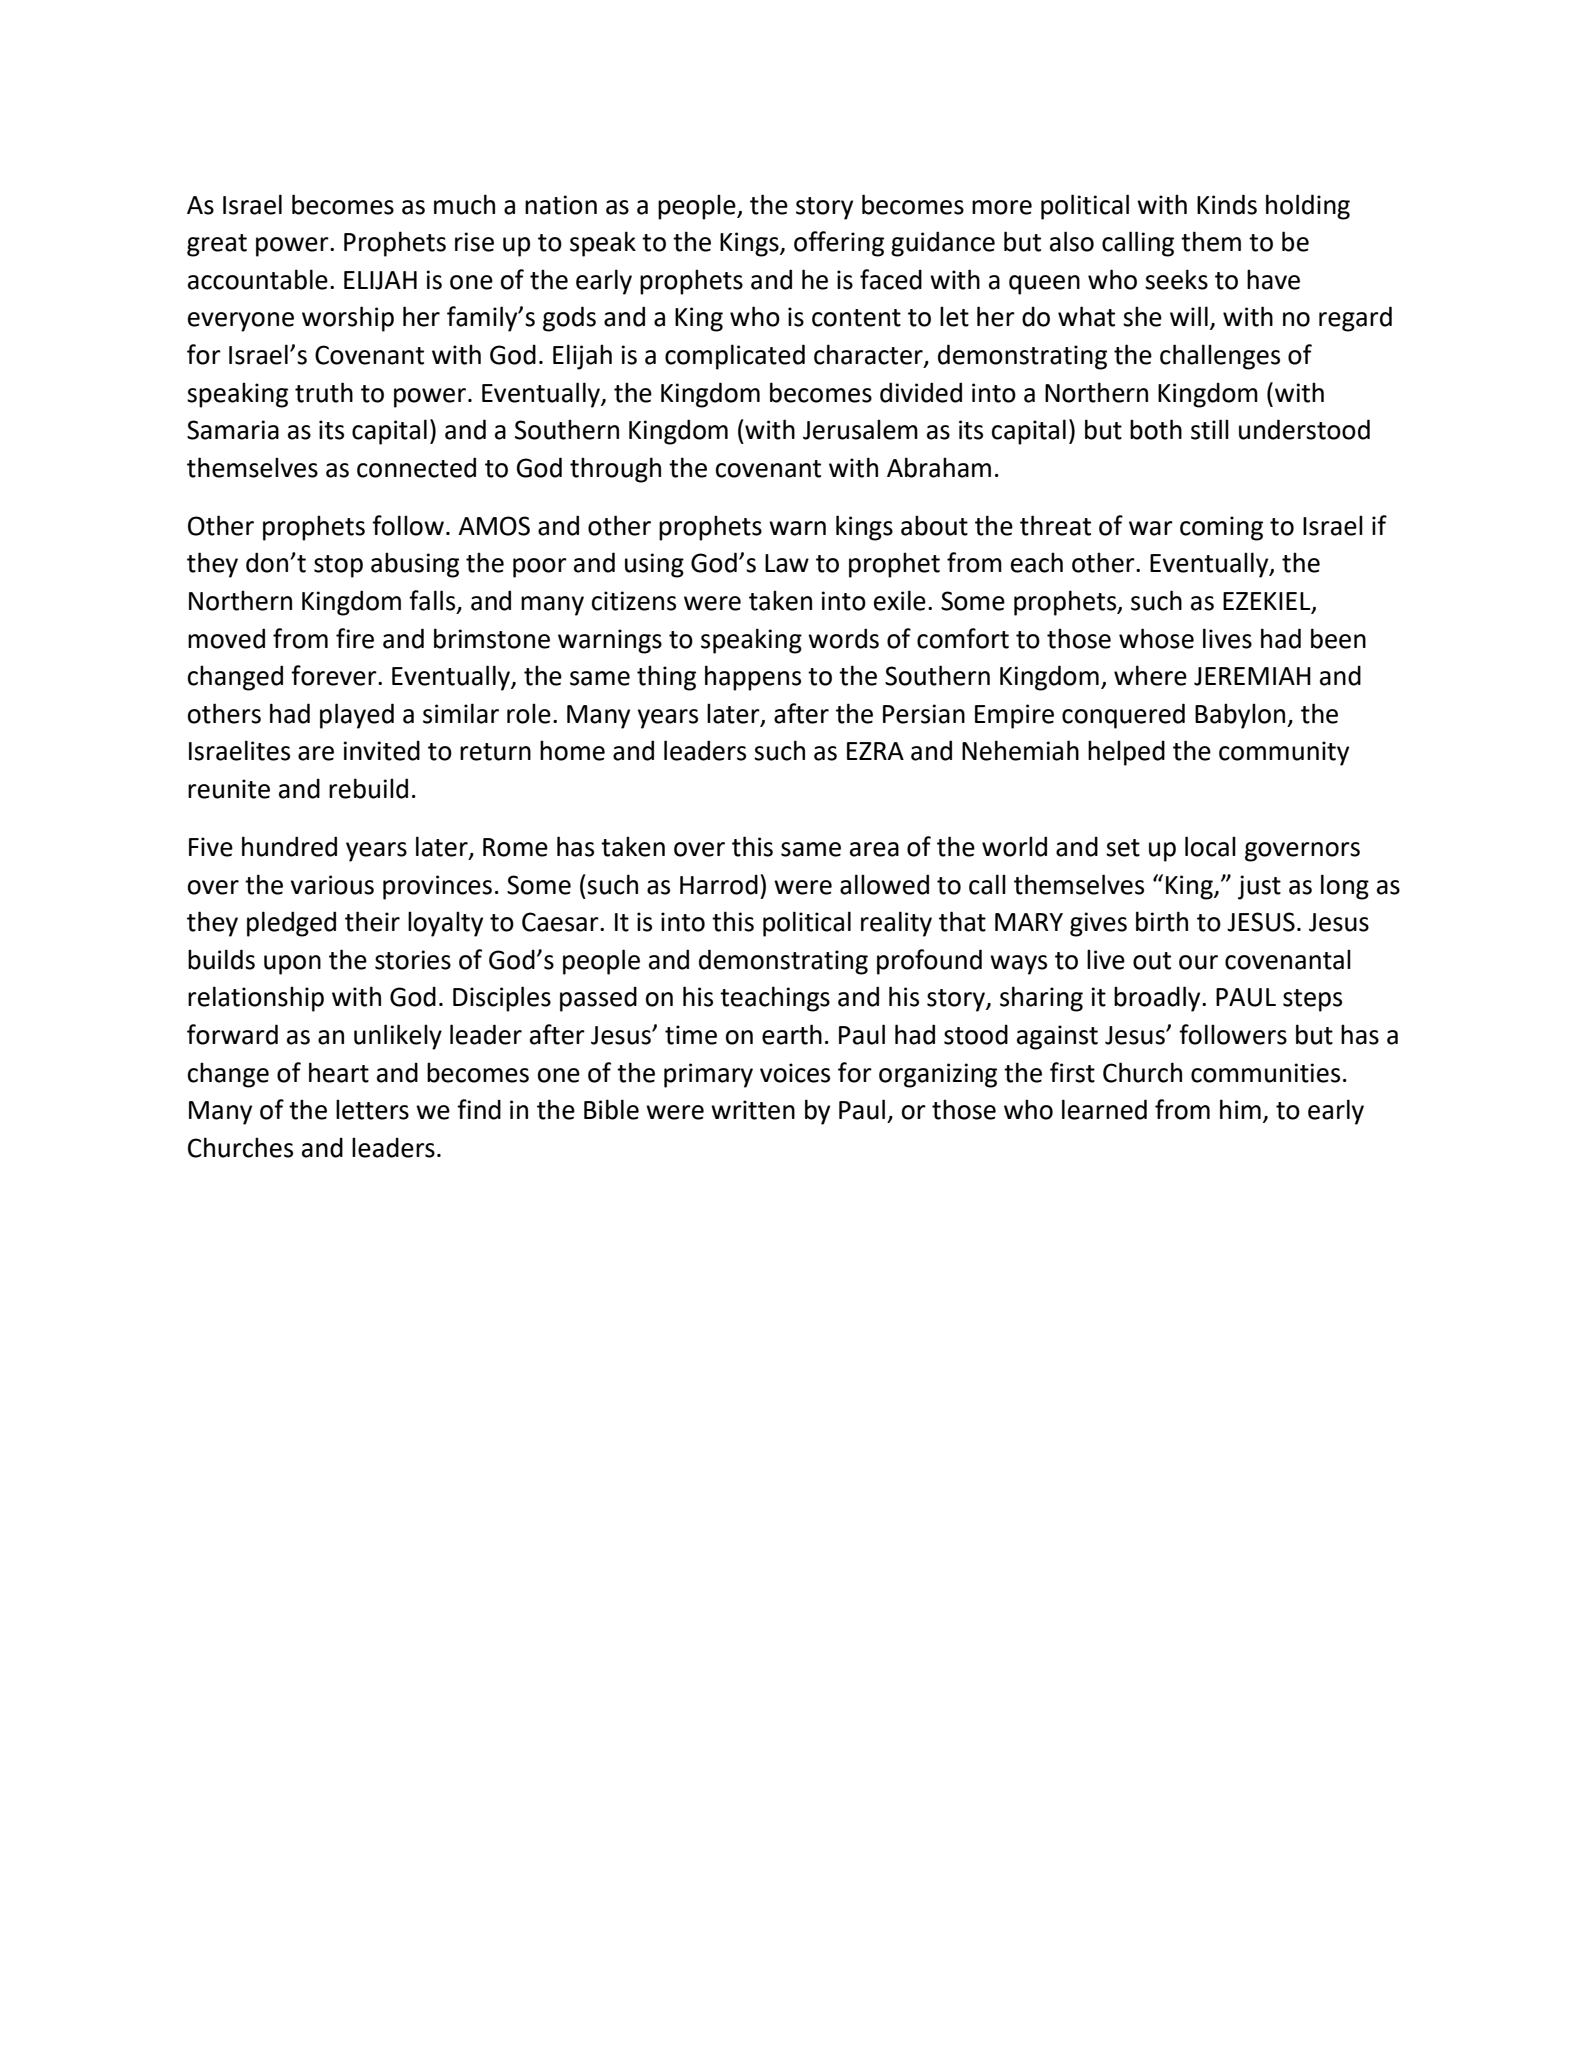 This document has width=1587, height=2053. What do you see at coordinates (860, 429) in the document?
I see `Jerusalem` at bounding box center [860, 429].
